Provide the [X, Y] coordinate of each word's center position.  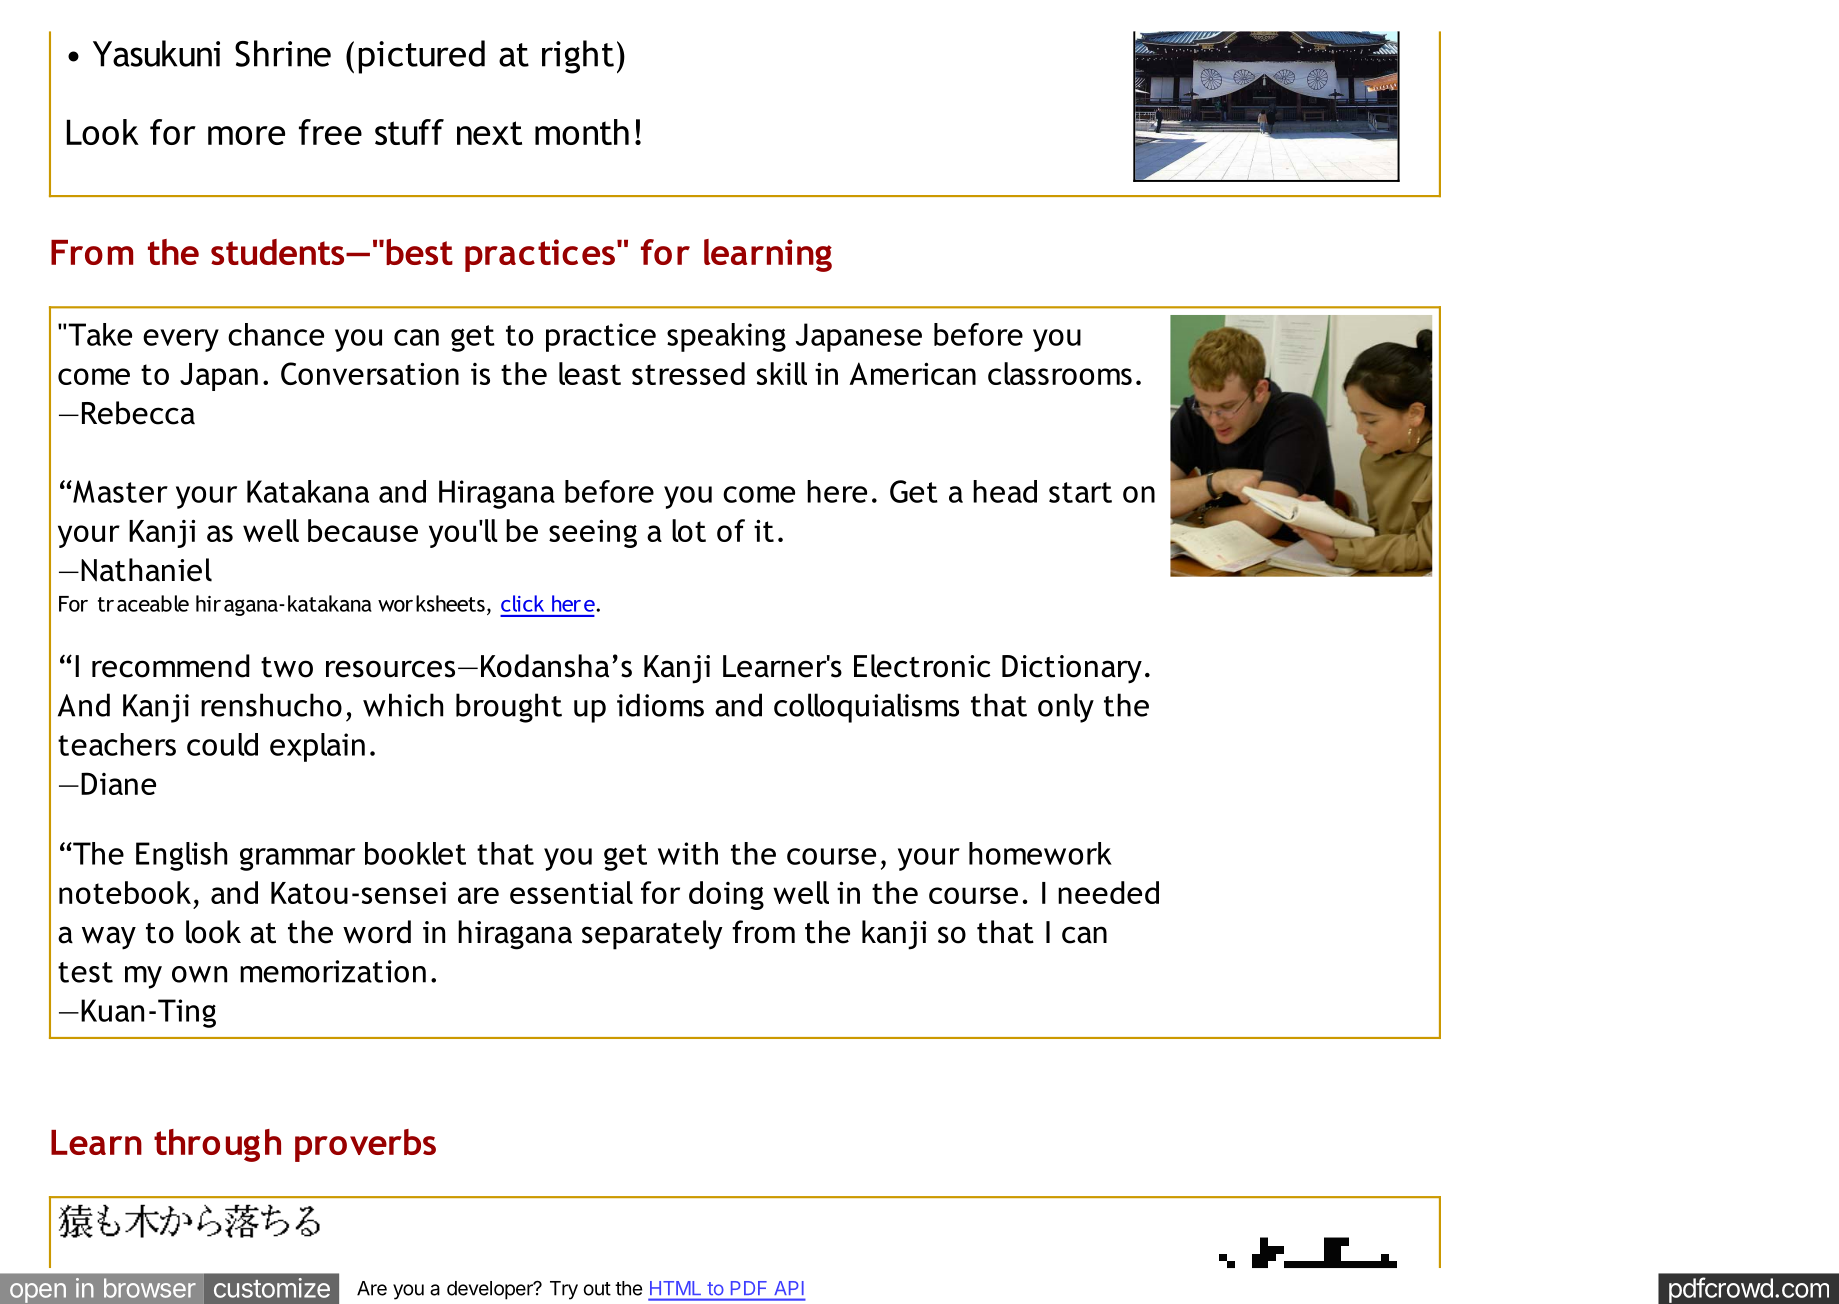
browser [150, 1288]
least [590, 373]
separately [652, 935]
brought [509, 708]
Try [564, 1290]
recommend [171, 666]
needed [1108, 892]
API [789, 1288]
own [199, 974]
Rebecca [138, 413]
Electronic [922, 666]
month [582, 132]
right [578, 57]
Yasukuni [156, 53]
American [912, 373]
